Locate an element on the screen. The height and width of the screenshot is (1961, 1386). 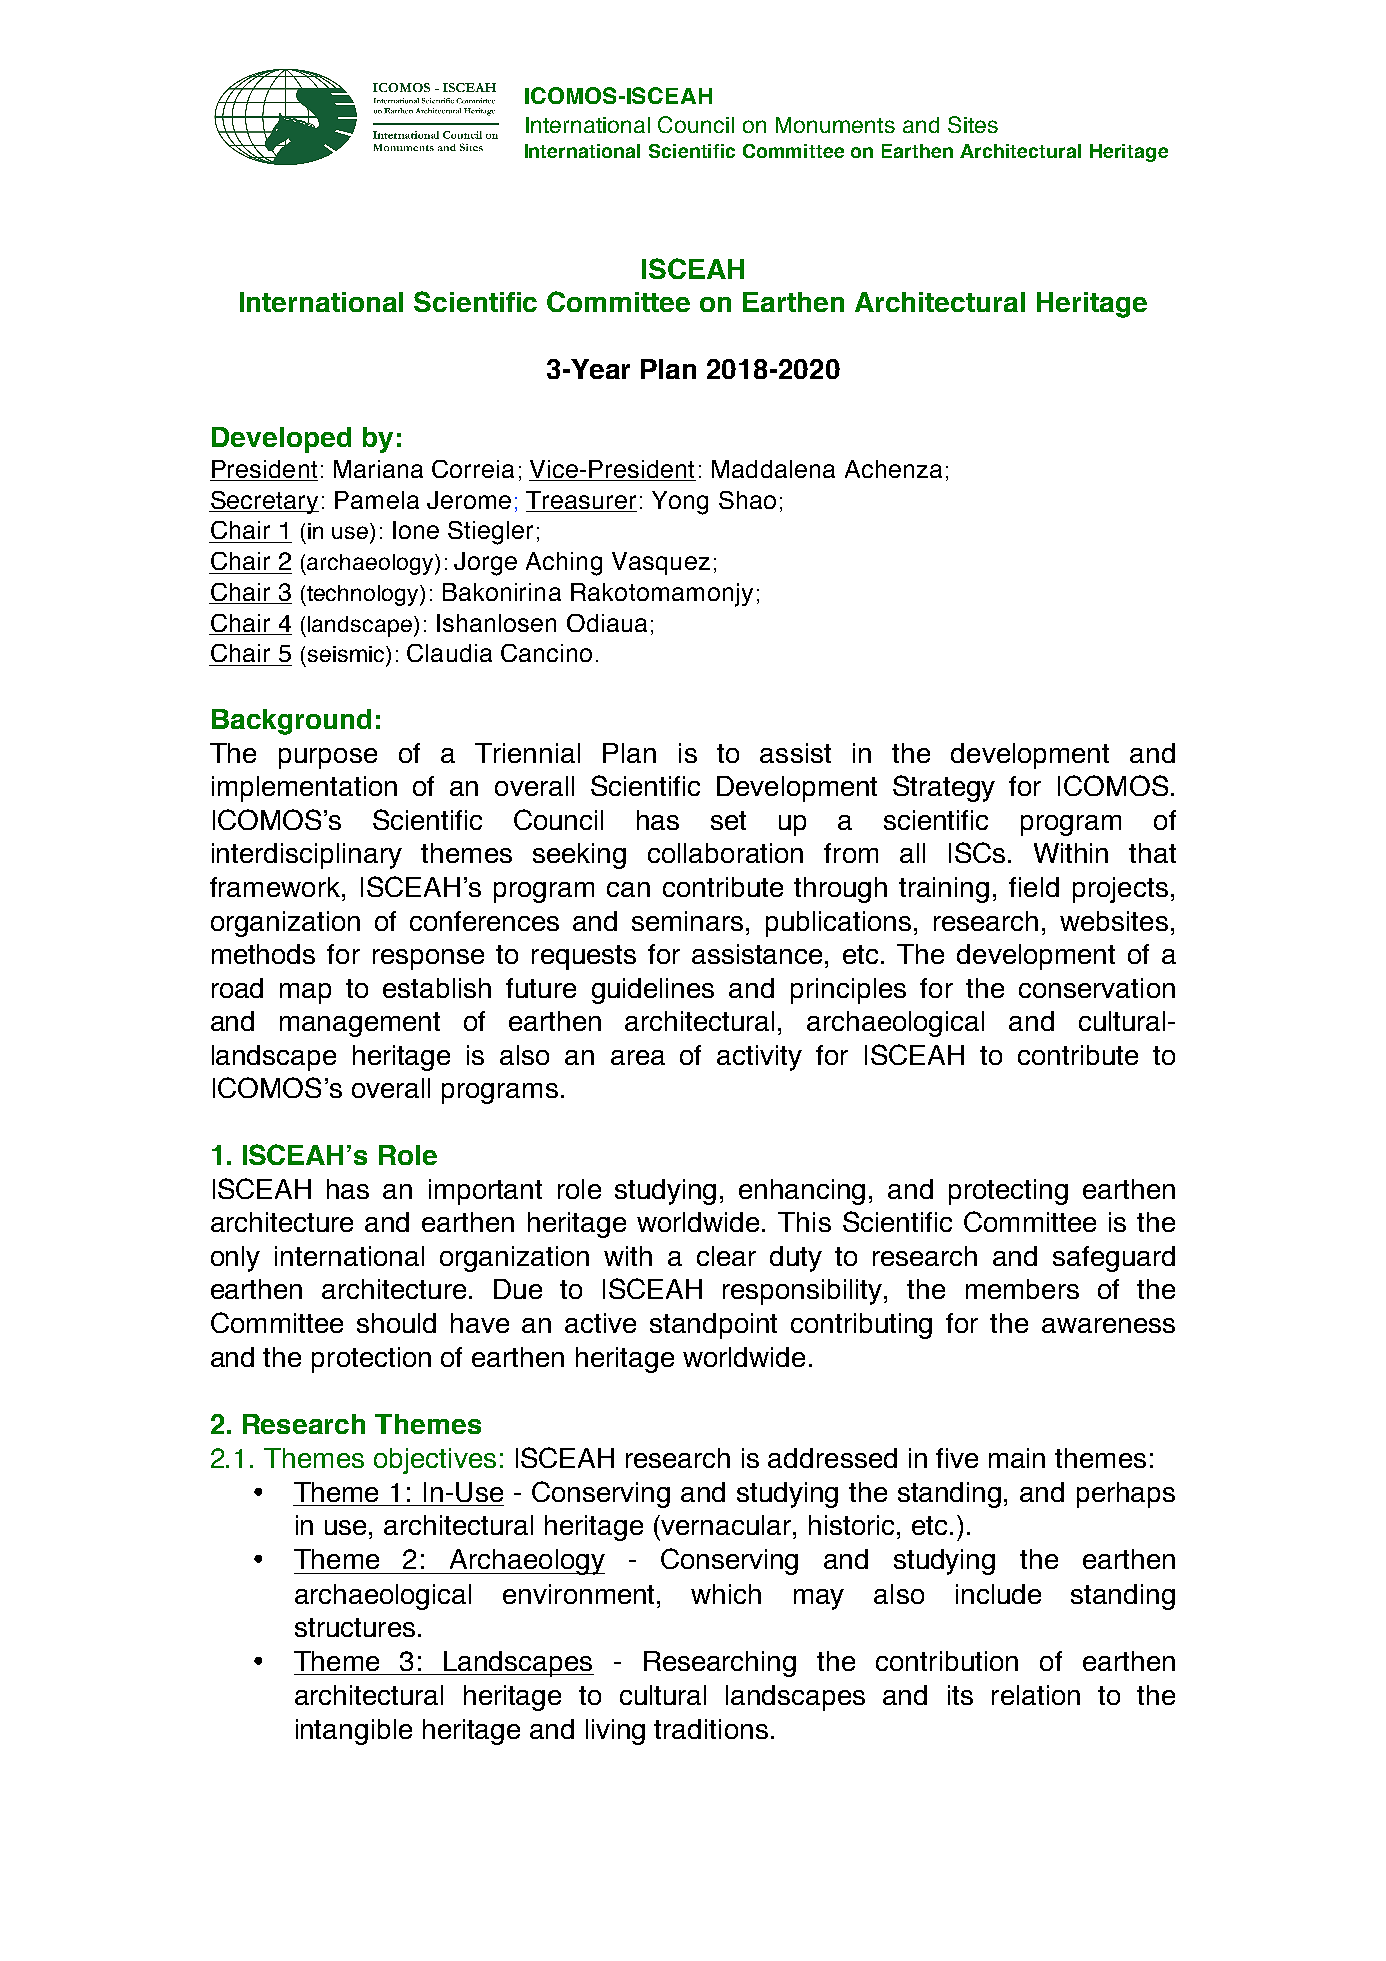
relation is located at coordinates (1036, 1695).
